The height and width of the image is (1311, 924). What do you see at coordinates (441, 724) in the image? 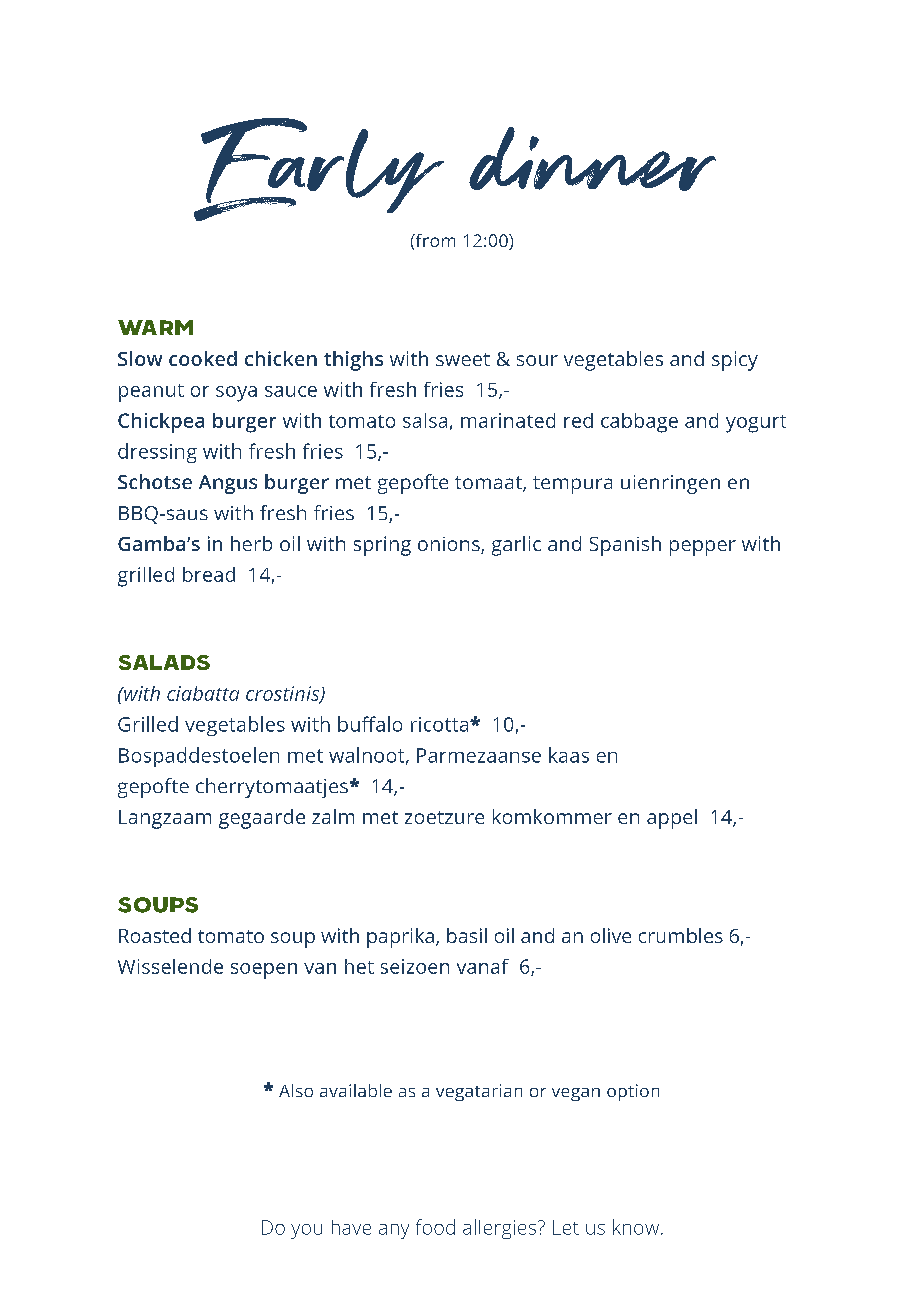
I see `ricotta` at bounding box center [441, 724].
